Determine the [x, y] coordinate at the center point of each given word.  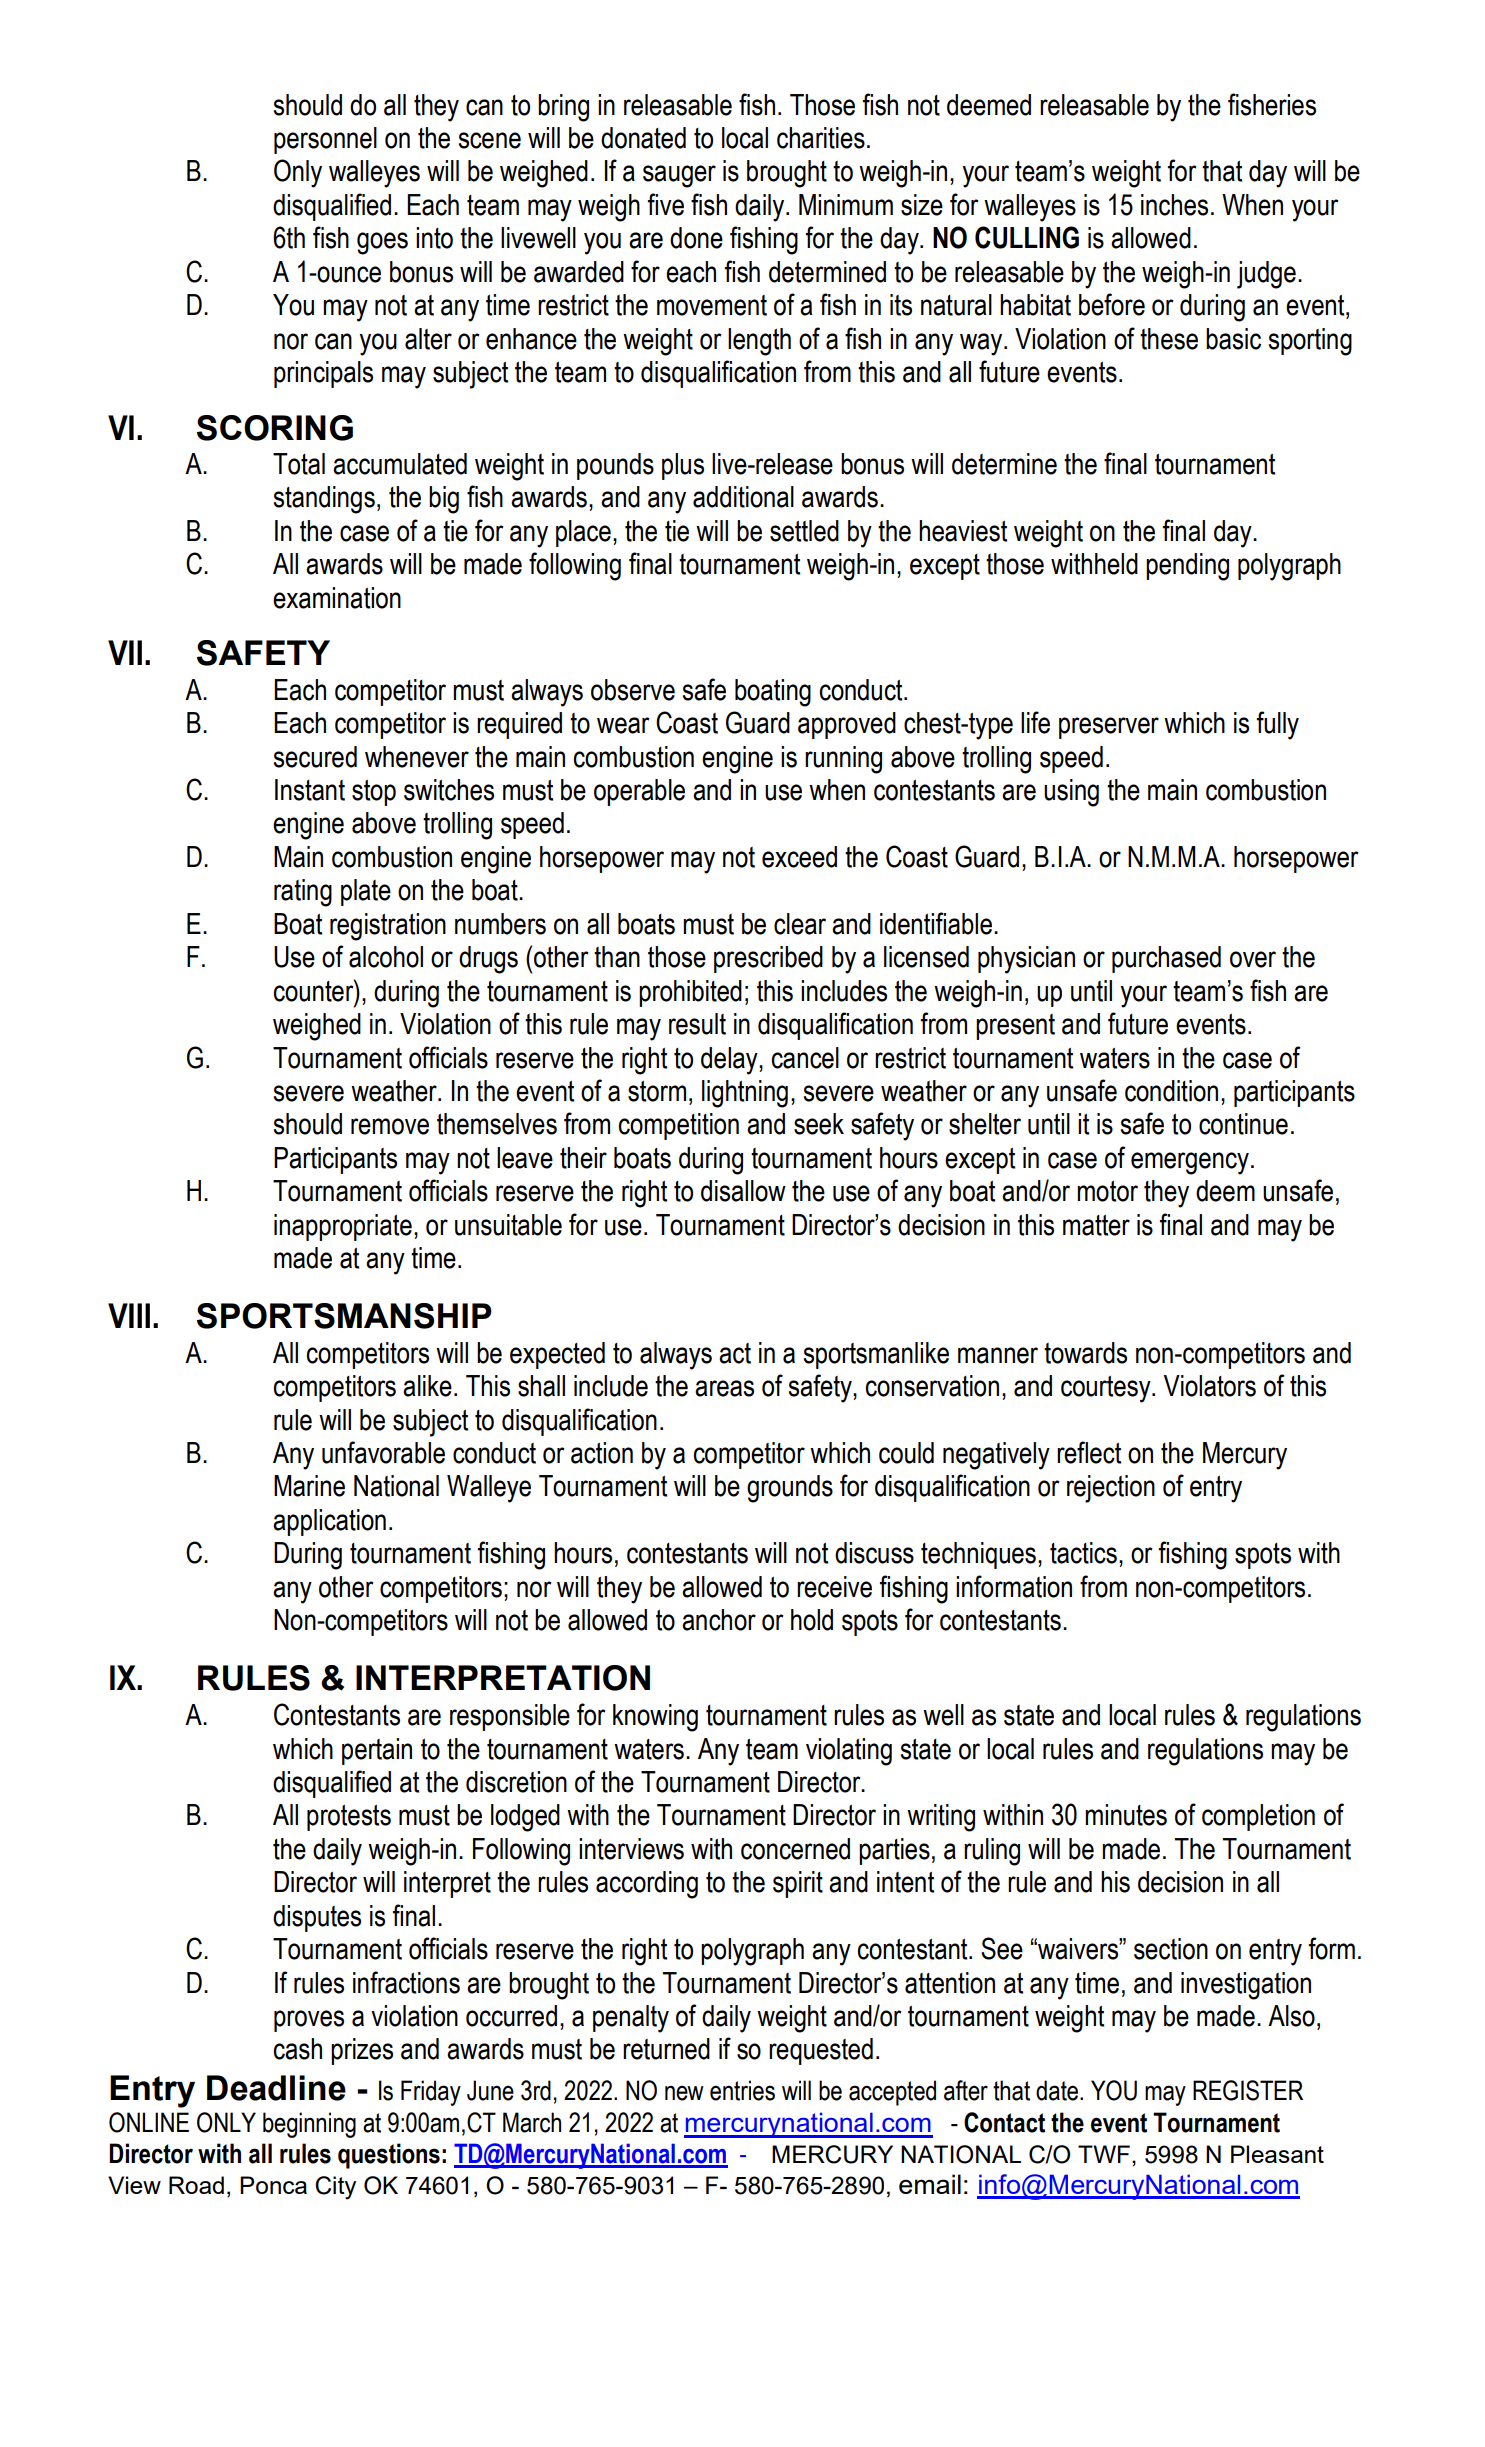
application [329, 1522]
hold [812, 1620]
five [666, 204]
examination [337, 598]
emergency [1190, 1163]
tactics [1083, 1553]
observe [633, 690]
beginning [309, 2125]
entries [742, 2090]
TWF [1104, 2154]
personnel [325, 140]
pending [1187, 567]
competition [679, 1126]
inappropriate [343, 1227]
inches [1174, 205]
